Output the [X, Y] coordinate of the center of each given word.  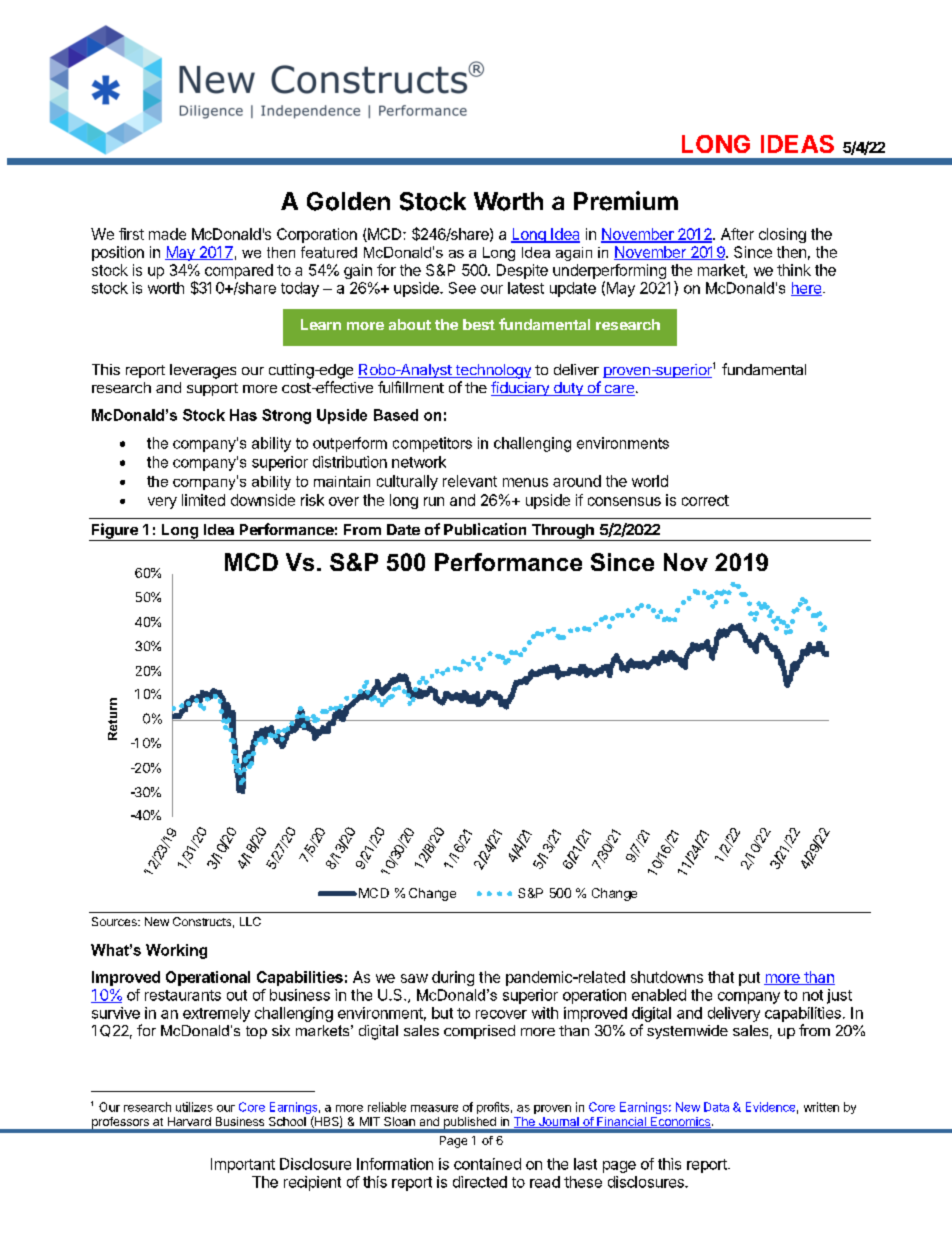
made [167, 234]
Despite [522, 271]
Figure [115, 532]
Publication [485, 529]
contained [487, 1164]
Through [562, 532]
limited [203, 500]
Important [243, 1165]
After [737, 234]
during [453, 978]
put [749, 979]
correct [705, 500]
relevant [470, 481]
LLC [250, 921]
